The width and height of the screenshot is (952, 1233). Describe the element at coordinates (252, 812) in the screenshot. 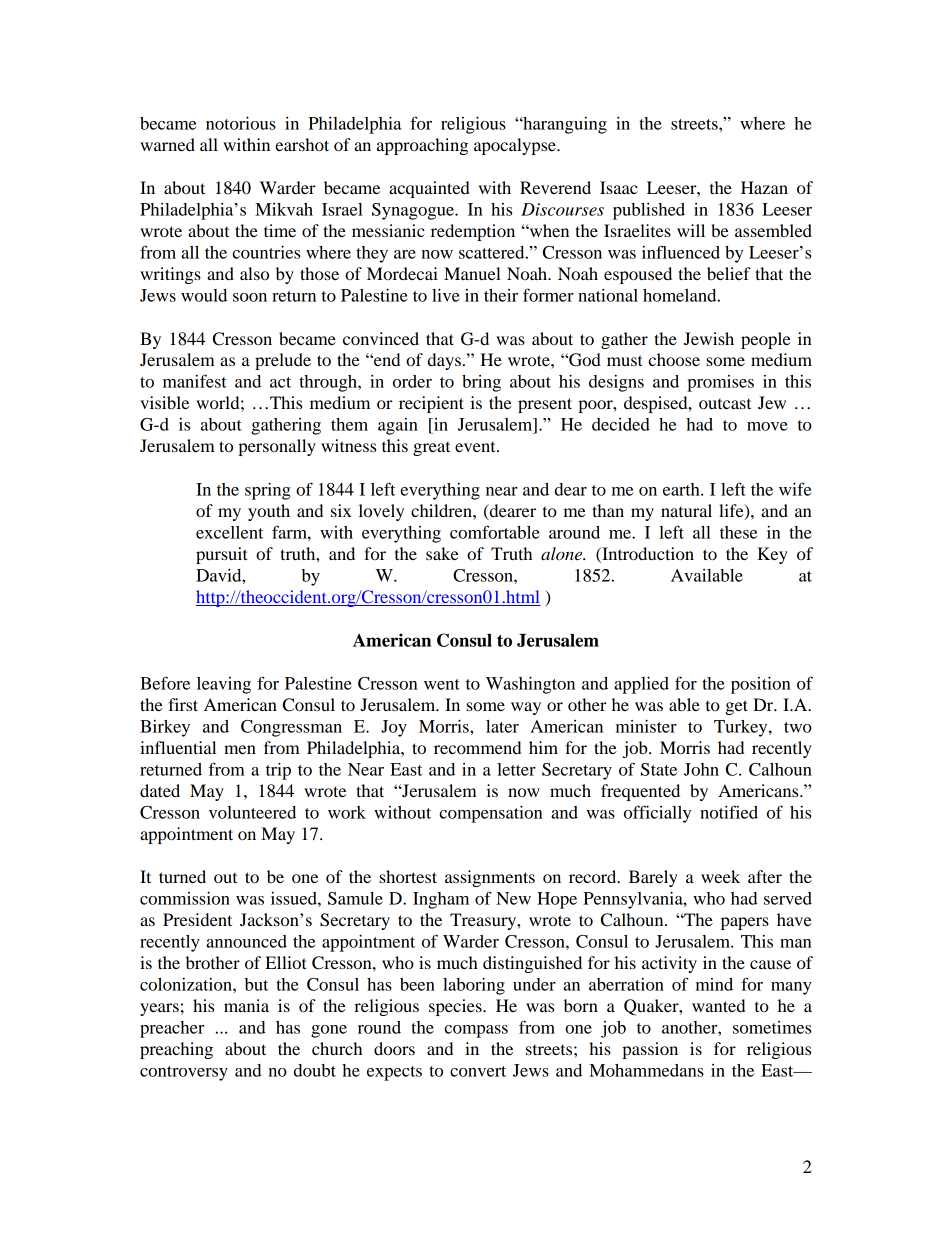

I see `volunteered` at that location.
